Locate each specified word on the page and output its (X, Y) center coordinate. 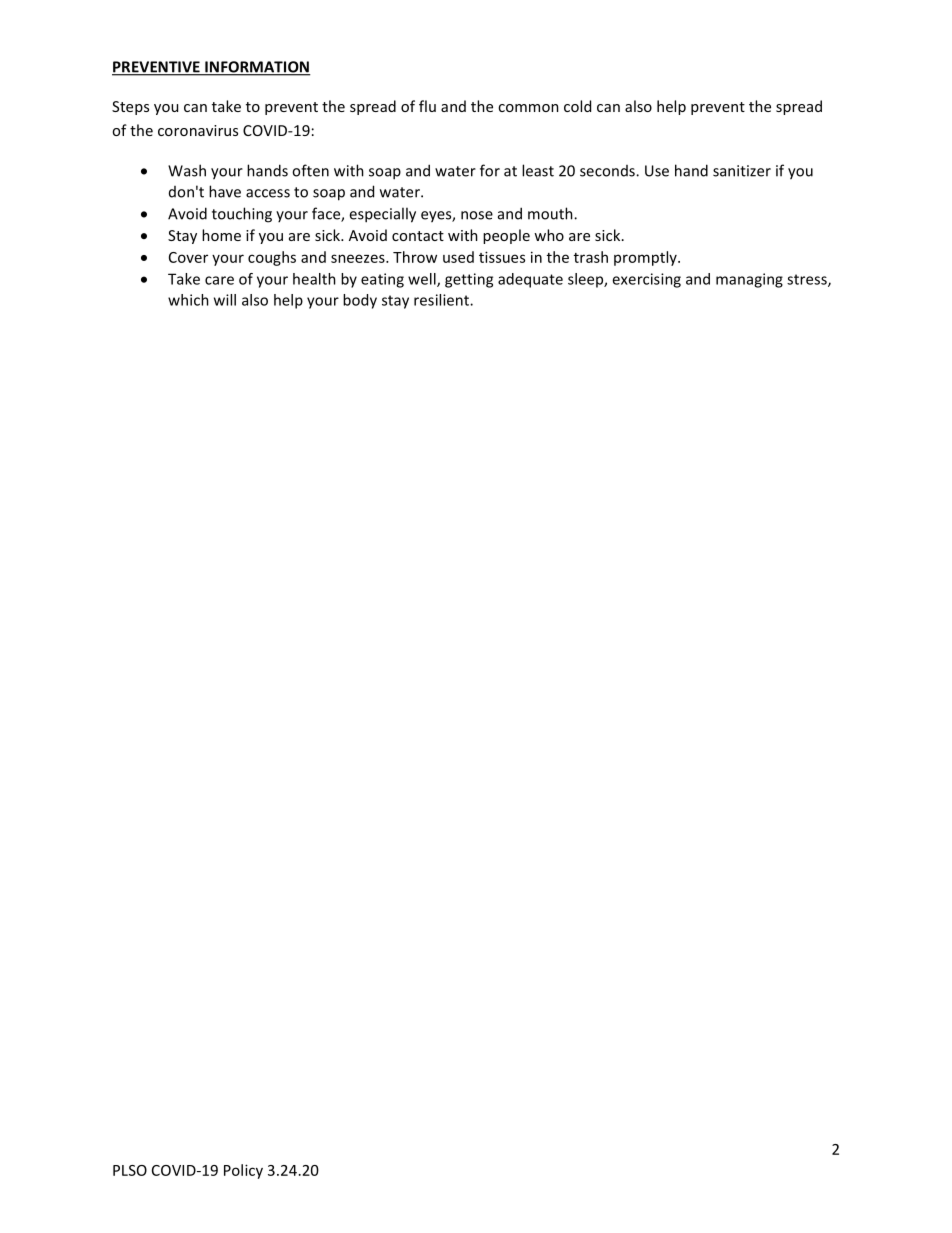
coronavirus (198, 130)
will (225, 300)
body (360, 301)
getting (469, 280)
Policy (243, 1171)
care (219, 280)
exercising (646, 280)
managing (749, 280)
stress (808, 280)
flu (427, 106)
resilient (442, 300)
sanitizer (742, 171)
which (188, 300)
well (423, 280)
